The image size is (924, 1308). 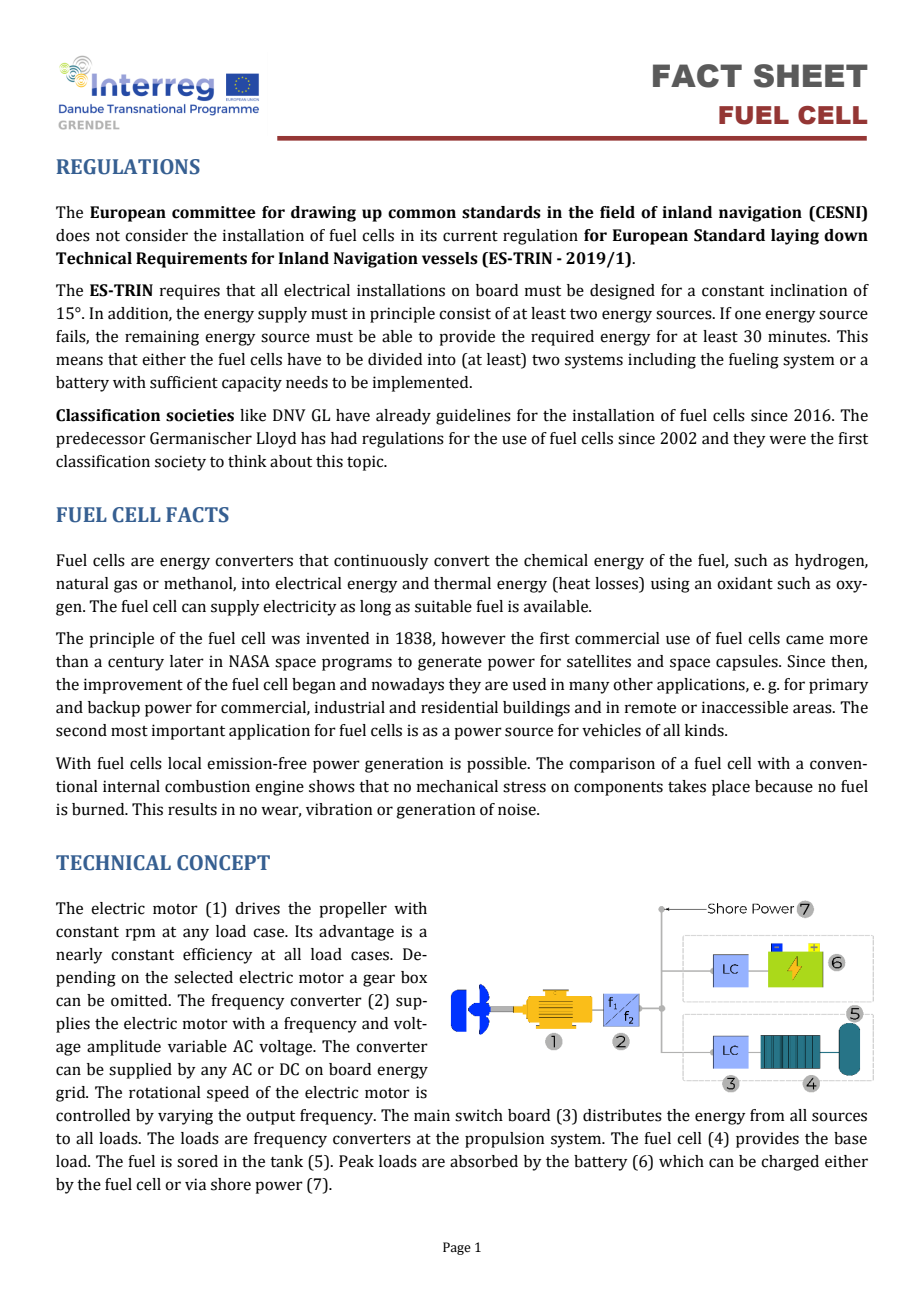 I want to click on Page, so click(x=457, y=1248).
